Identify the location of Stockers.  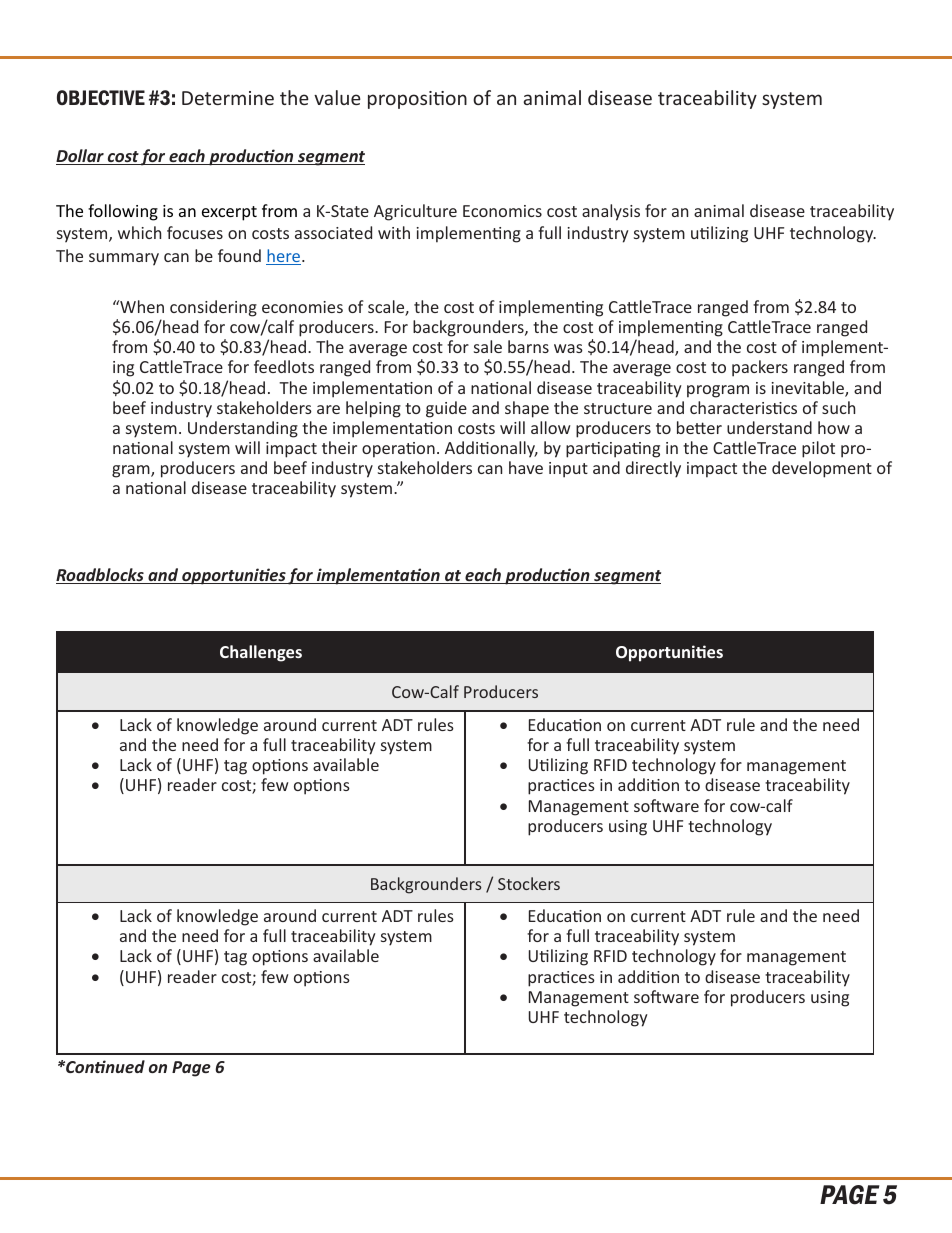
(529, 883).
